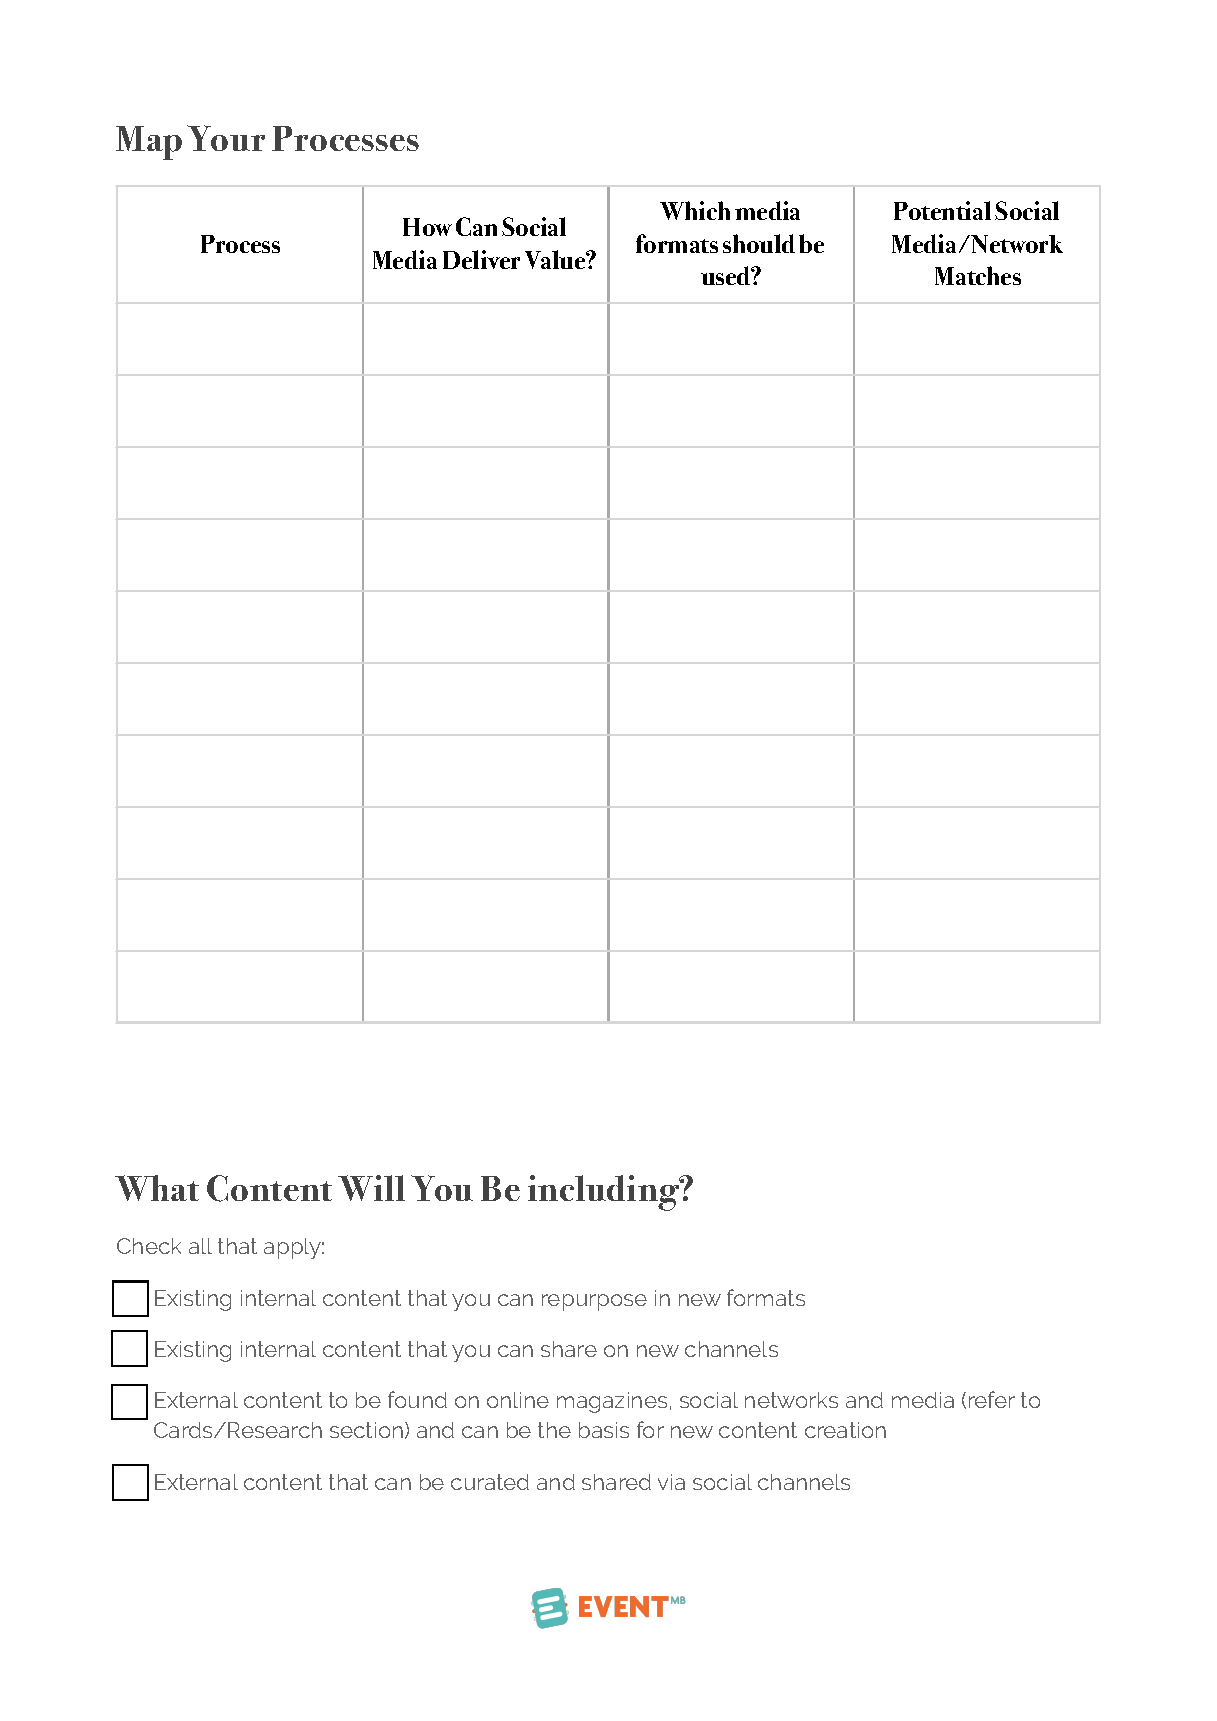 The image size is (1217, 1721). Describe the element at coordinates (845, 1430) in the image. I see `creation` at that location.
